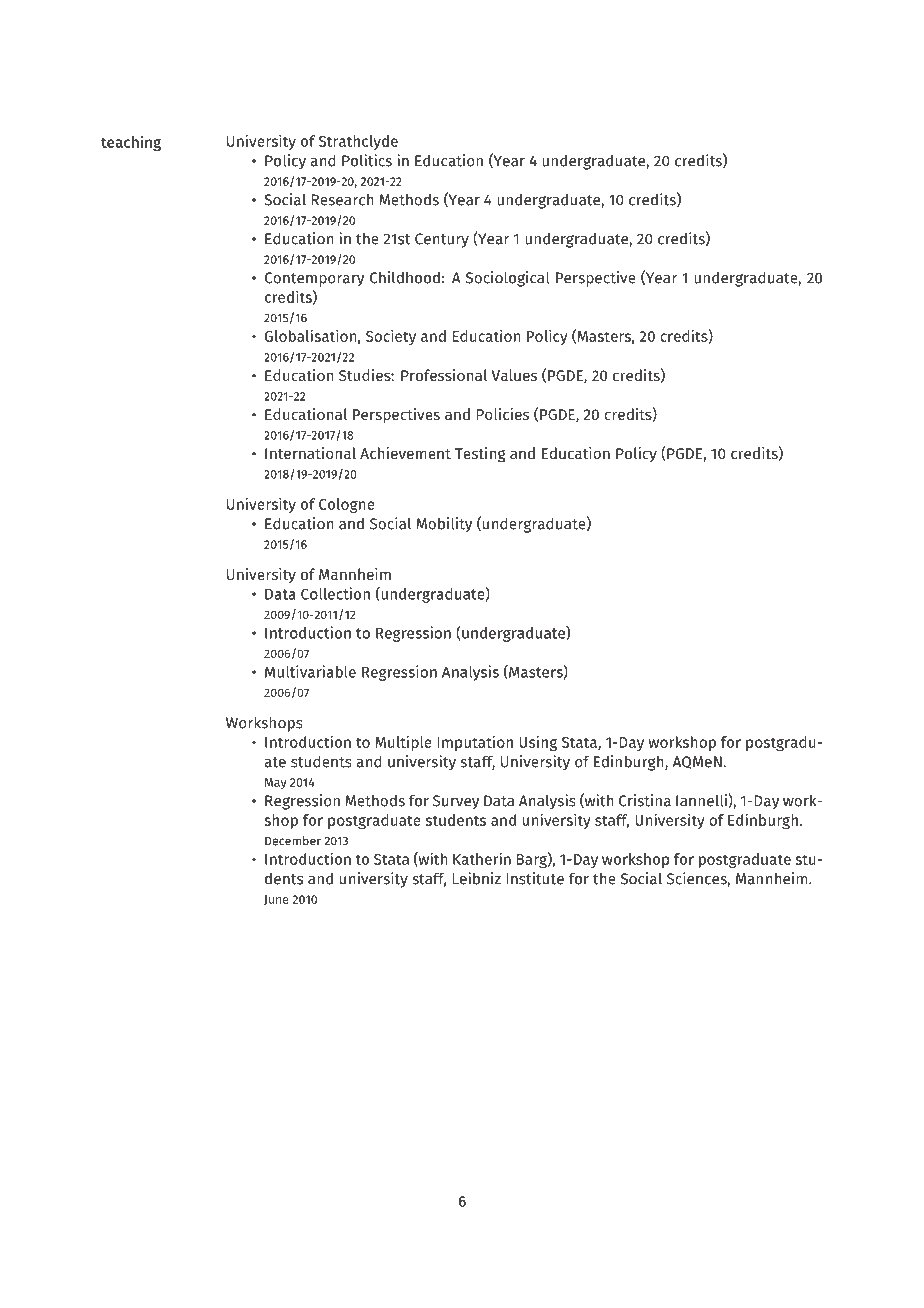 The width and height of the document is (924, 1308). Describe the element at coordinates (508, 279) in the document. I see `Sociological` at that location.
